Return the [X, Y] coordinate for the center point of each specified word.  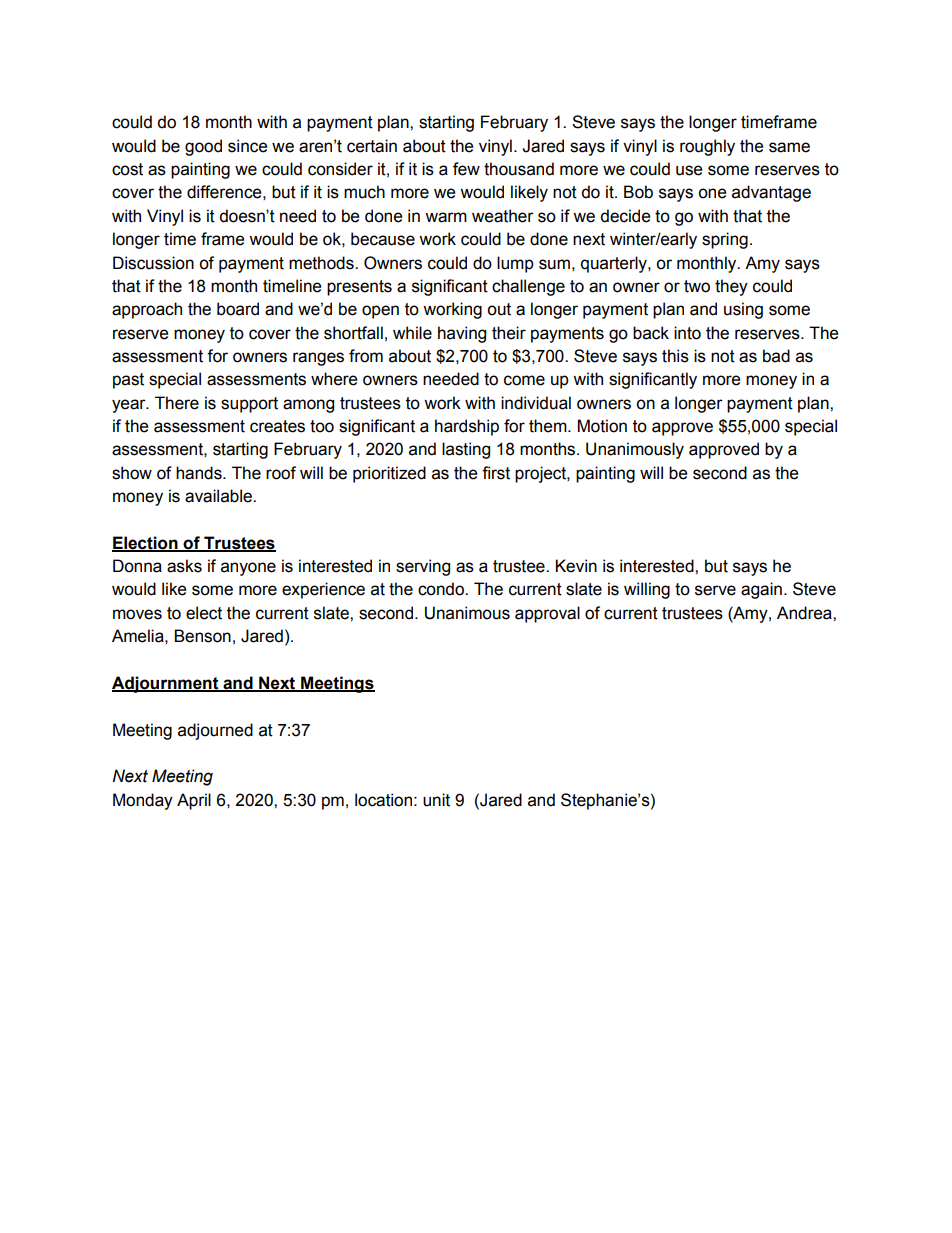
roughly [707, 147]
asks [184, 566]
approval [547, 614]
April [194, 801]
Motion [602, 426]
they [731, 287]
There [177, 403]
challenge [528, 287]
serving [423, 567]
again [761, 590]
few [466, 169]
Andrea [805, 613]
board [238, 309]
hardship [467, 427]
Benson [202, 636]
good [203, 147]
